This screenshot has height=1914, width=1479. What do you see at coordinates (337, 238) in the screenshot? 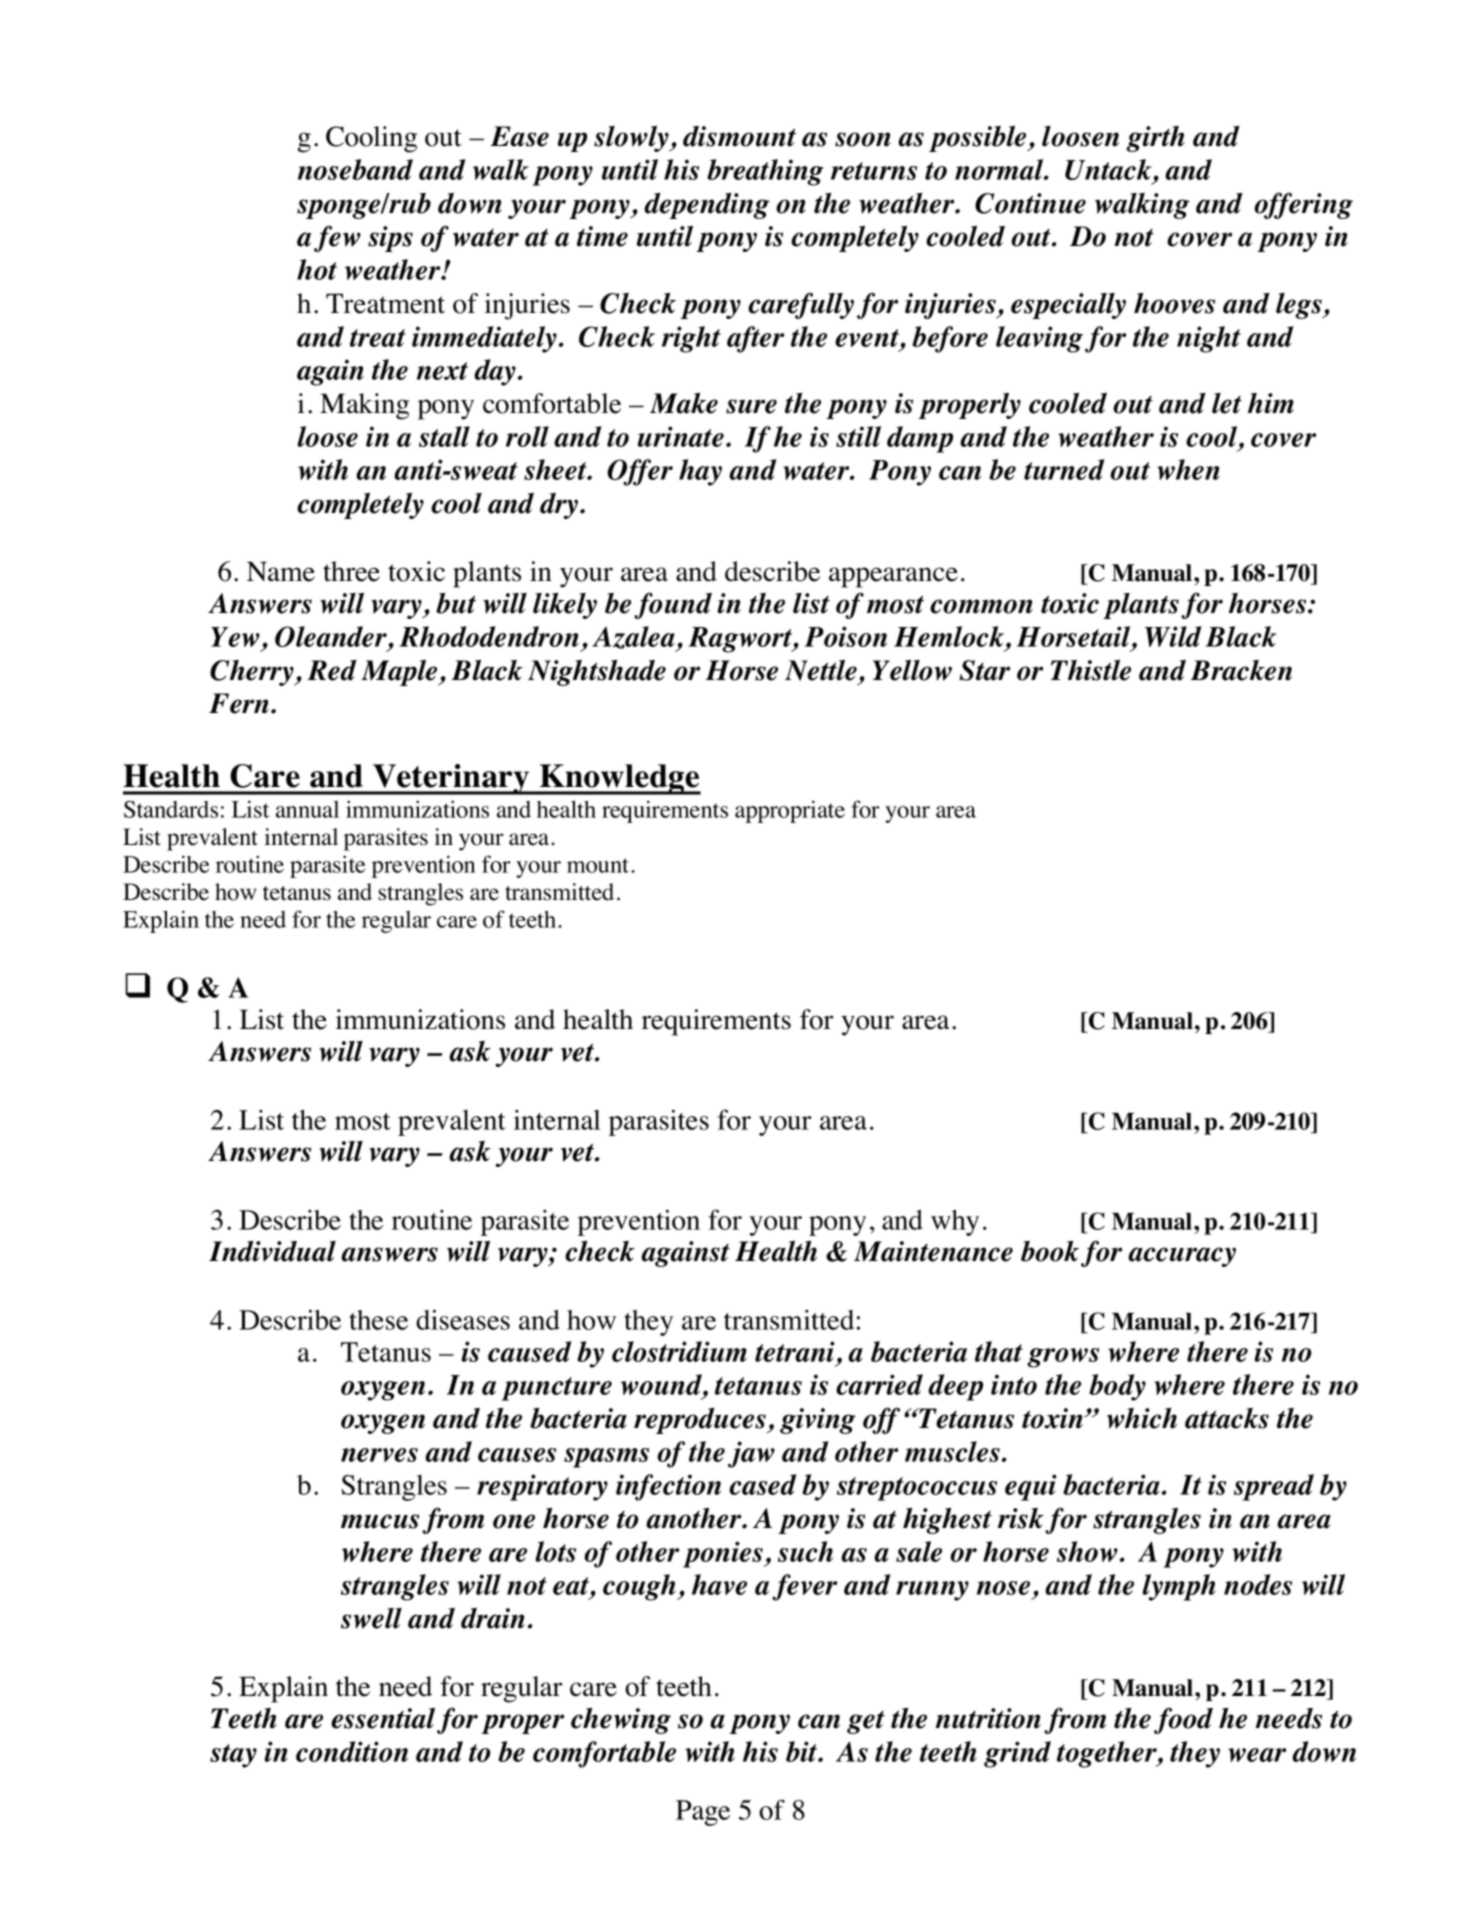
I see `few` at bounding box center [337, 238].
